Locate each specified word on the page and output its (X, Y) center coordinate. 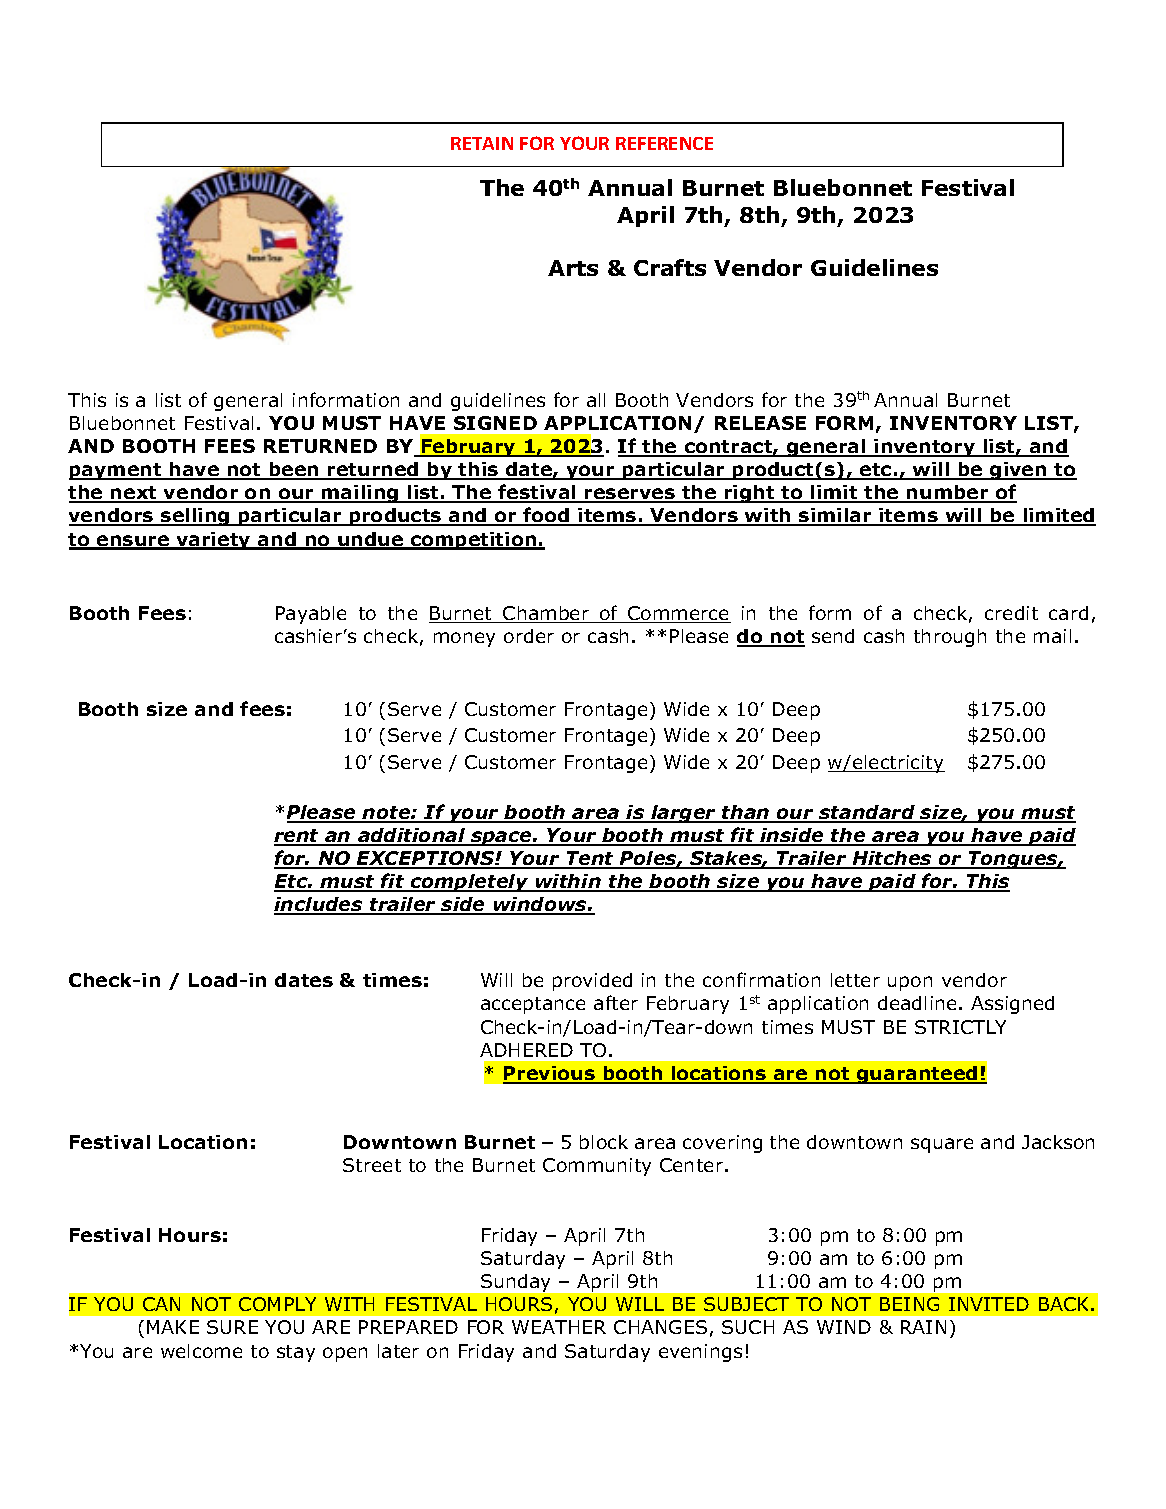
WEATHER (559, 1327)
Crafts (670, 267)
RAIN (923, 1327)
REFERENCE (664, 143)
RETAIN (482, 143)
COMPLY (277, 1304)
